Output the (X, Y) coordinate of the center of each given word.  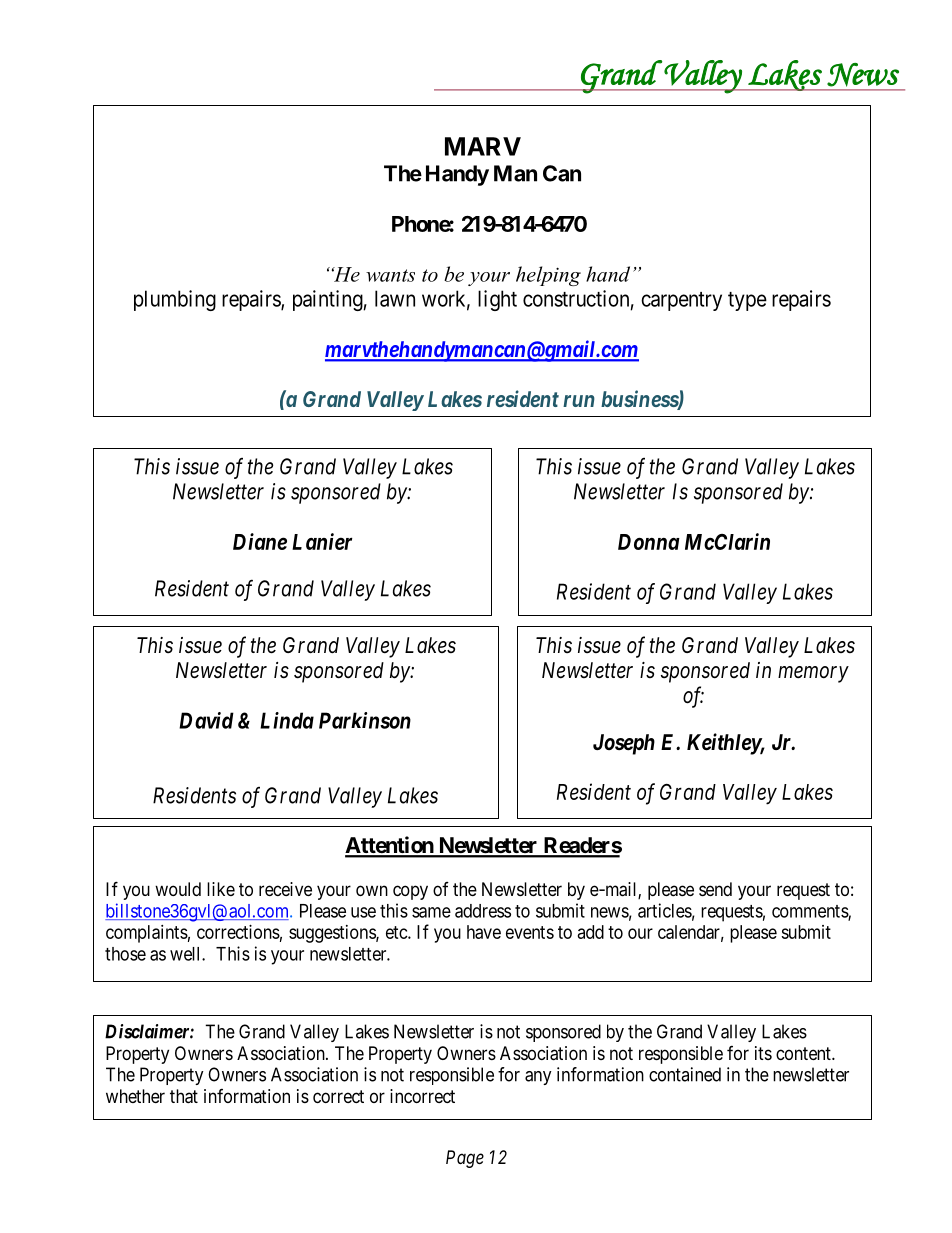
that (184, 1096)
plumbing (175, 300)
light (497, 300)
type (747, 301)
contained (685, 1074)
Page (465, 1159)
